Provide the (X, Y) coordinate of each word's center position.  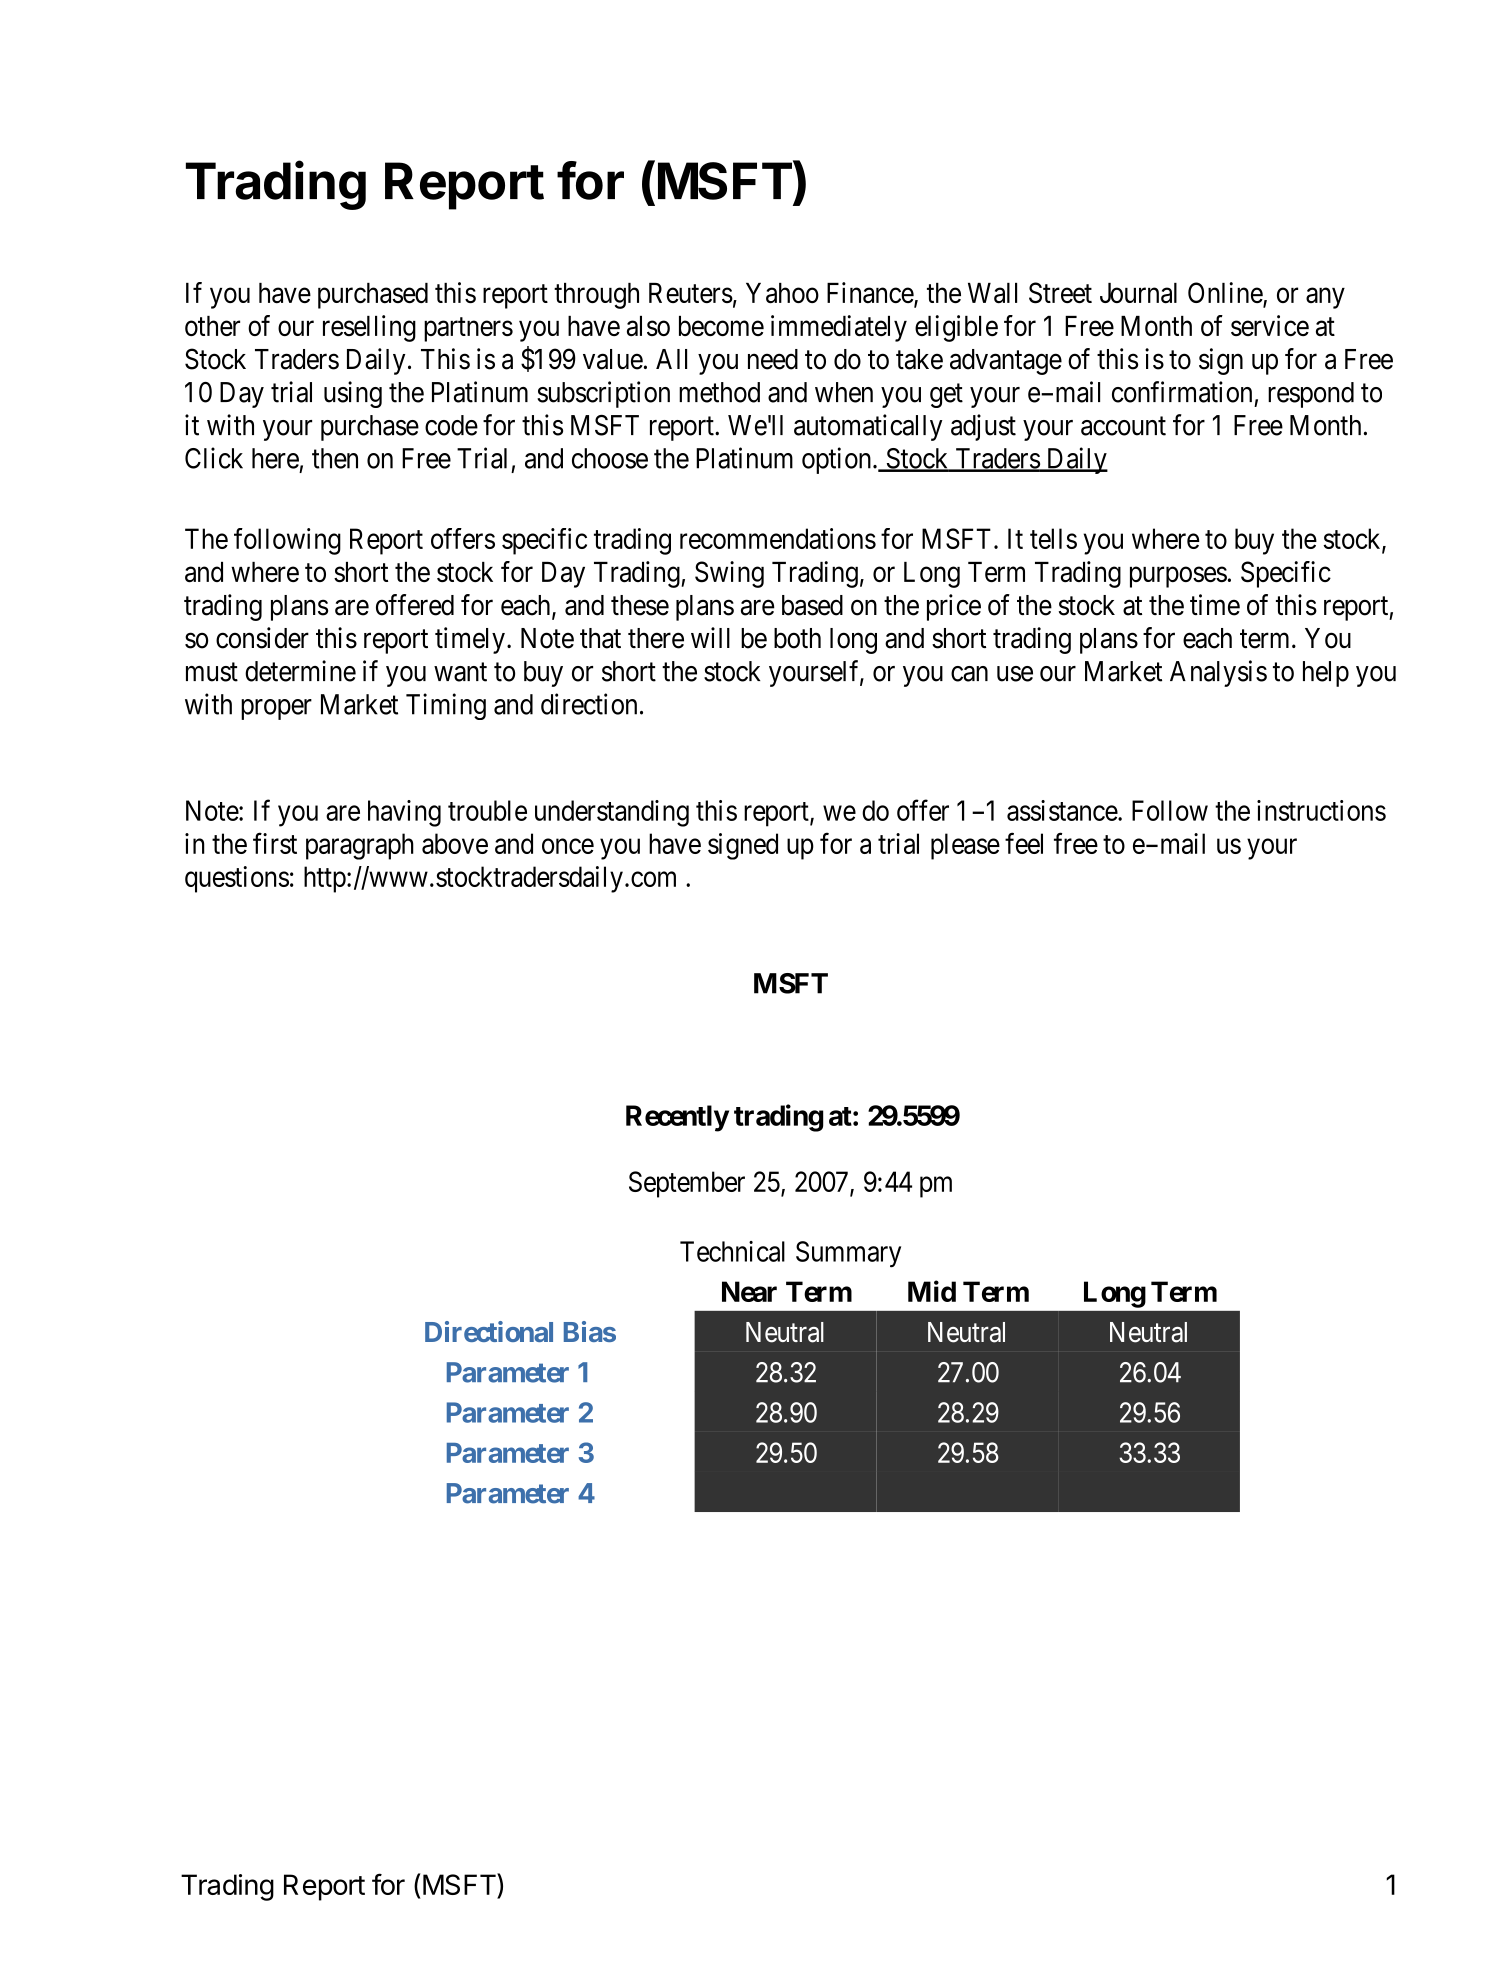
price (954, 607)
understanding (612, 813)
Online (1226, 294)
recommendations (778, 538)
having (404, 813)
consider (262, 638)
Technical (732, 1251)
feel (1024, 843)
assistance (1063, 810)
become (721, 326)
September (687, 1184)
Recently (677, 1118)
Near (749, 1291)
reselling (369, 328)
